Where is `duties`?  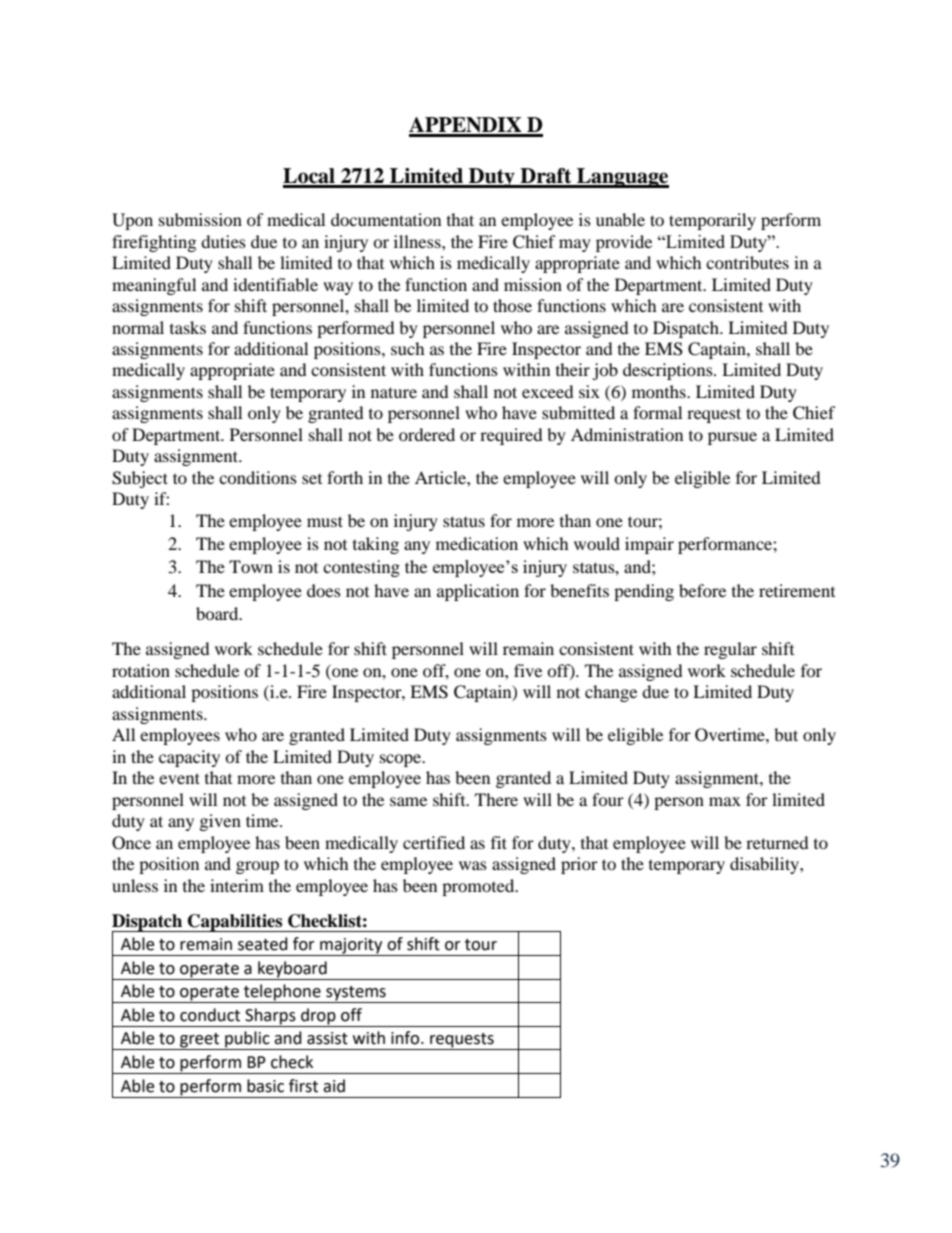
duties is located at coordinates (223, 241).
